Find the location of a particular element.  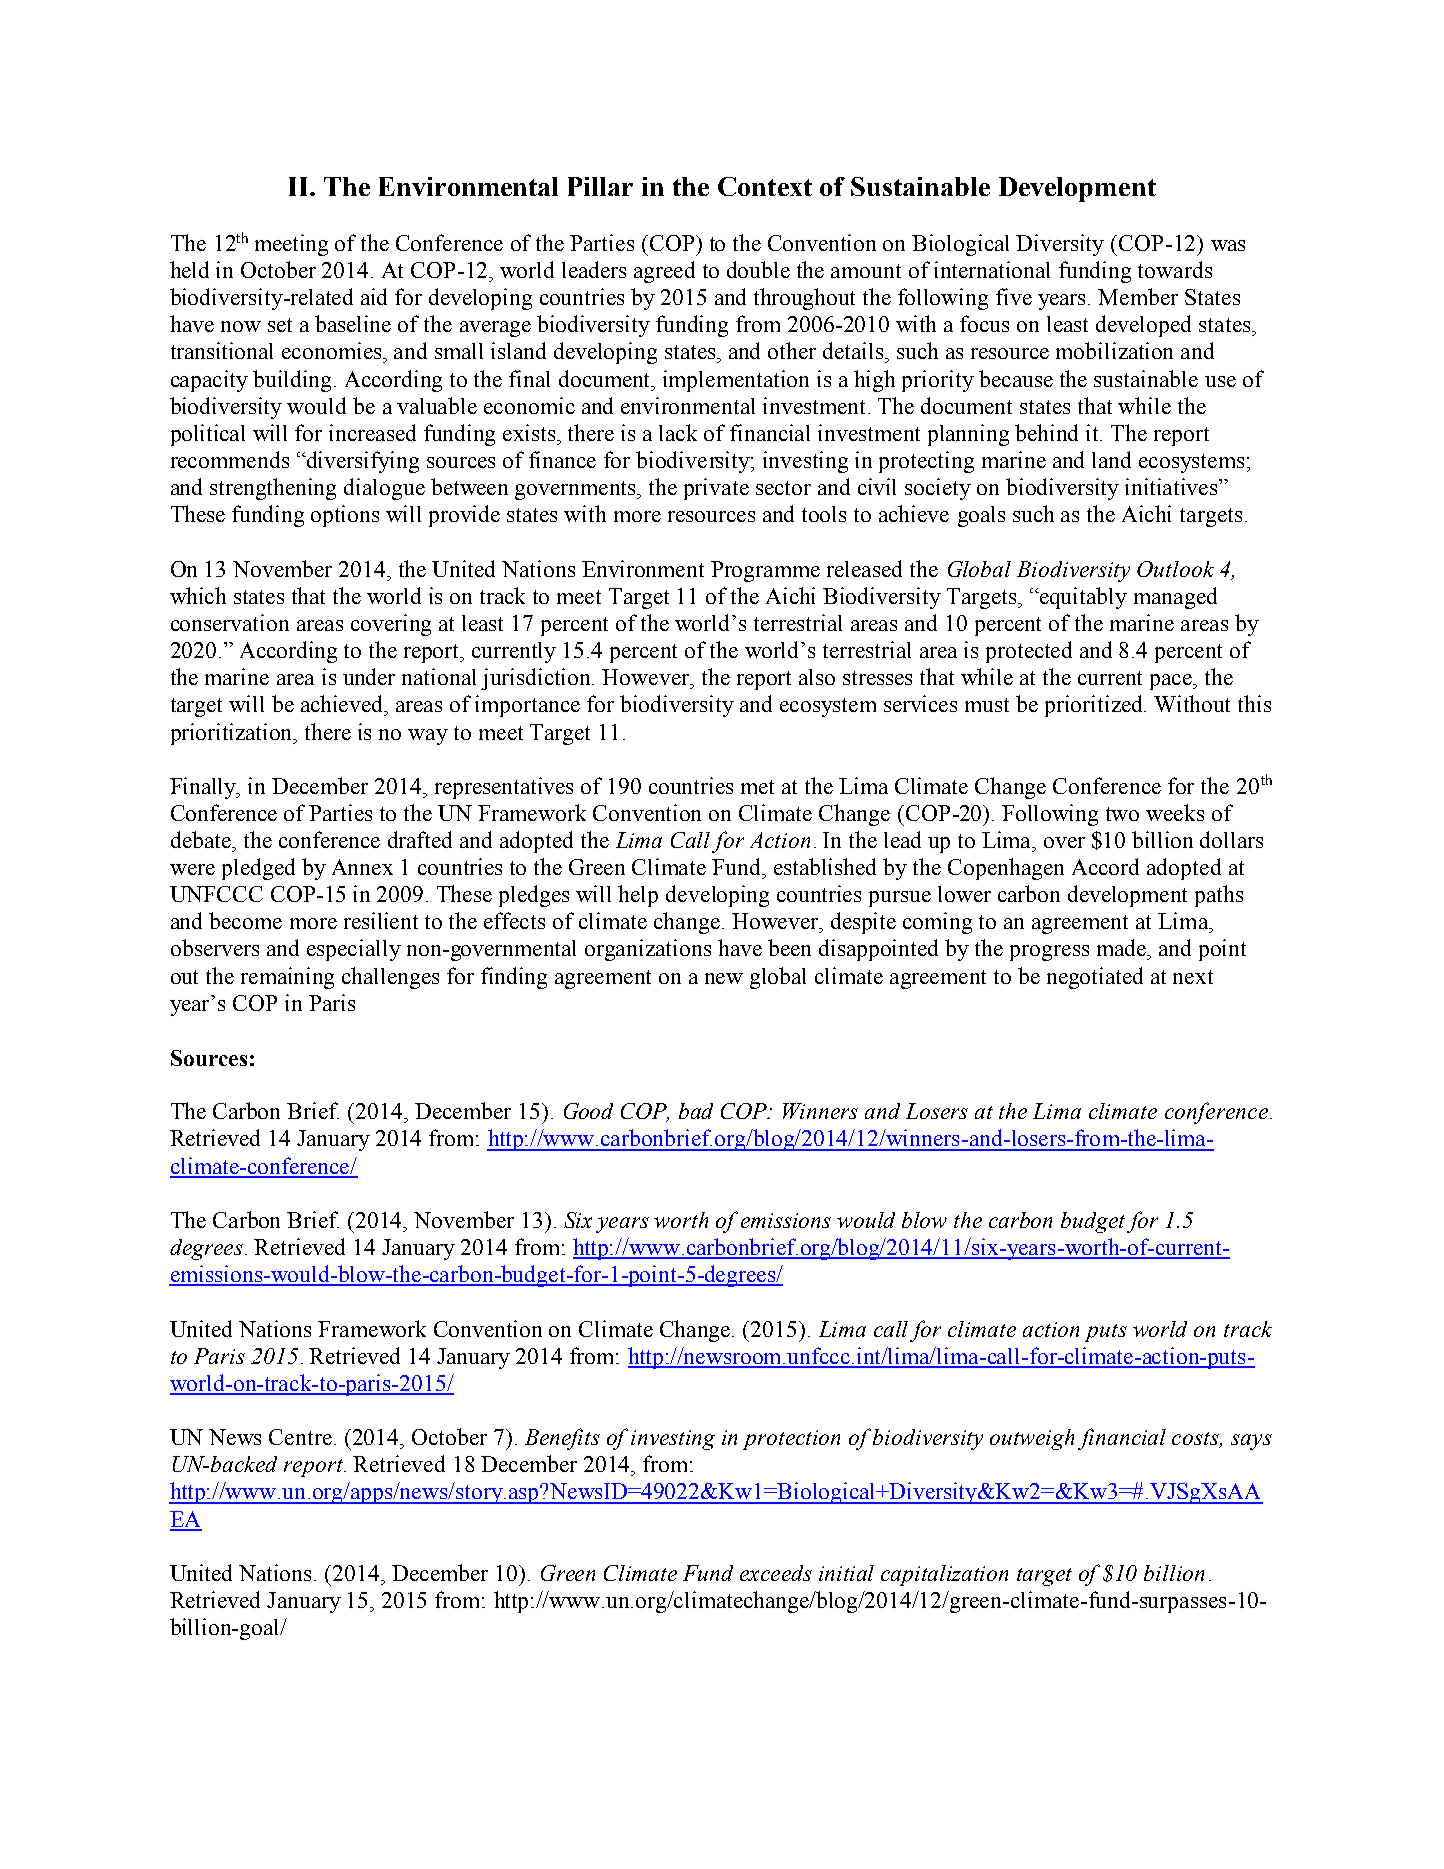

Centre is located at coordinates (300, 1437).
